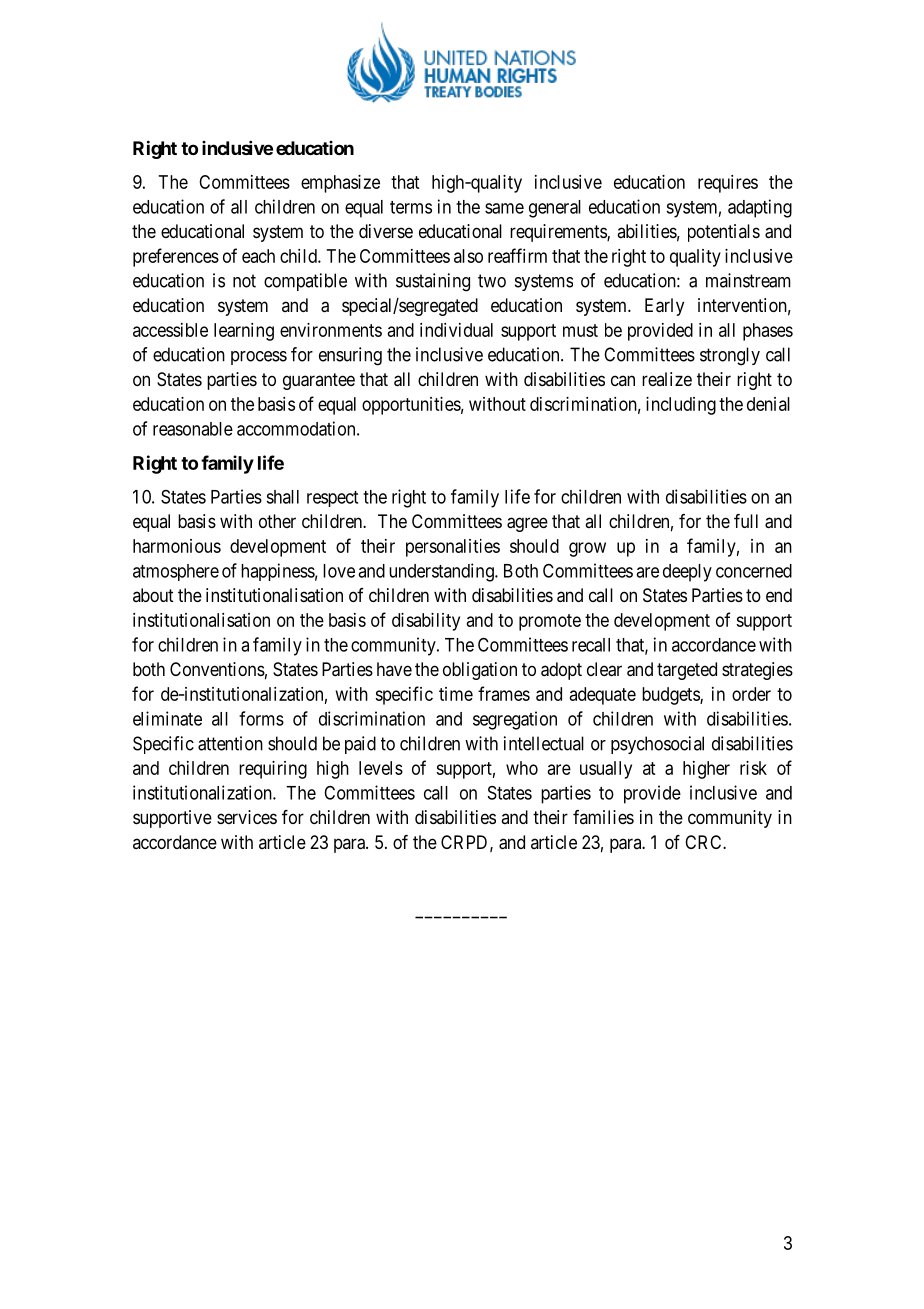 This screenshot has height=1309, width=924. I want to click on same, so click(504, 208).
